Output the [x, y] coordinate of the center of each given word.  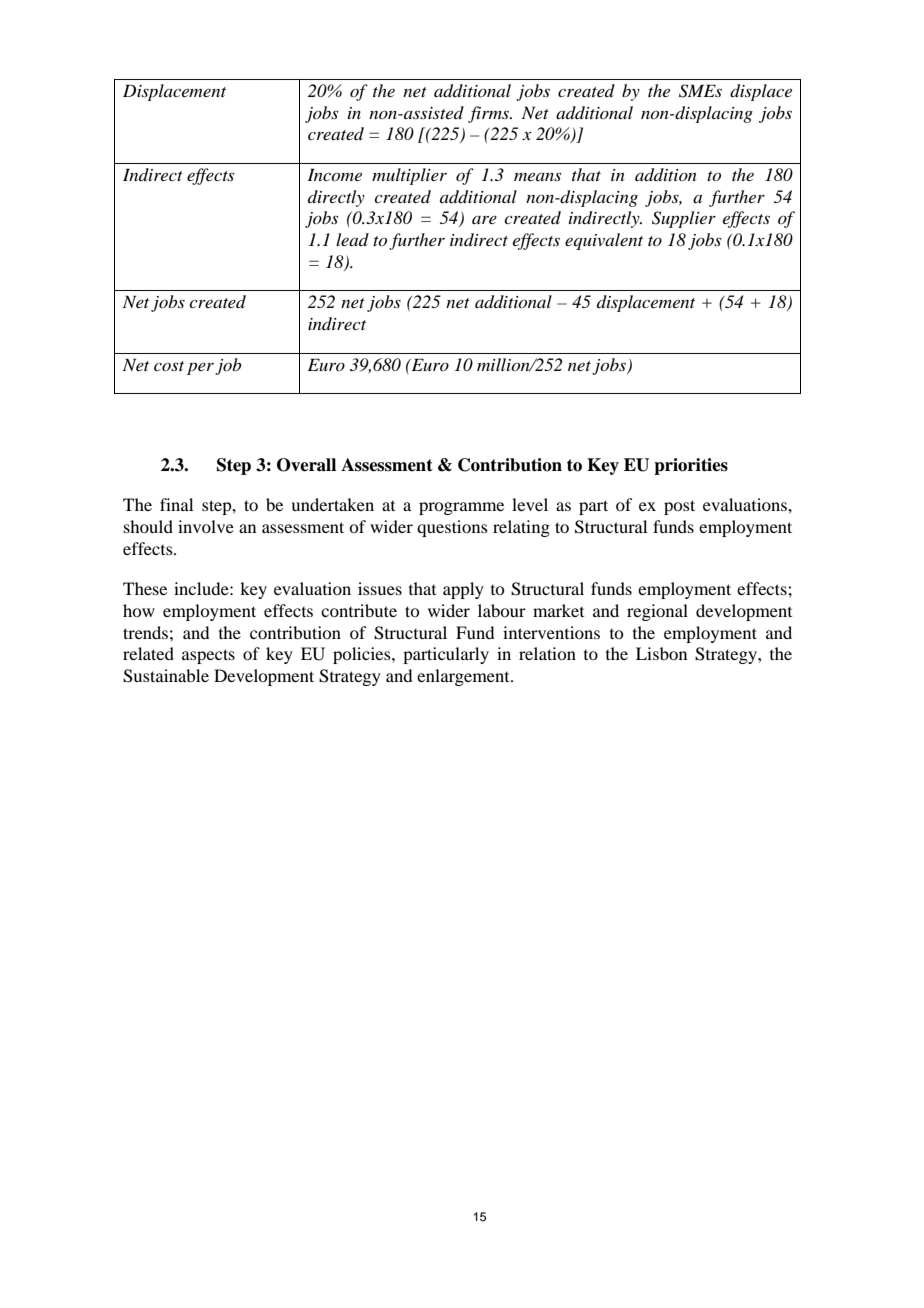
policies [363, 655]
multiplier [409, 176]
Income [334, 174]
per [200, 369]
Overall [306, 465]
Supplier [684, 219]
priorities [691, 466]
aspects [208, 656]
